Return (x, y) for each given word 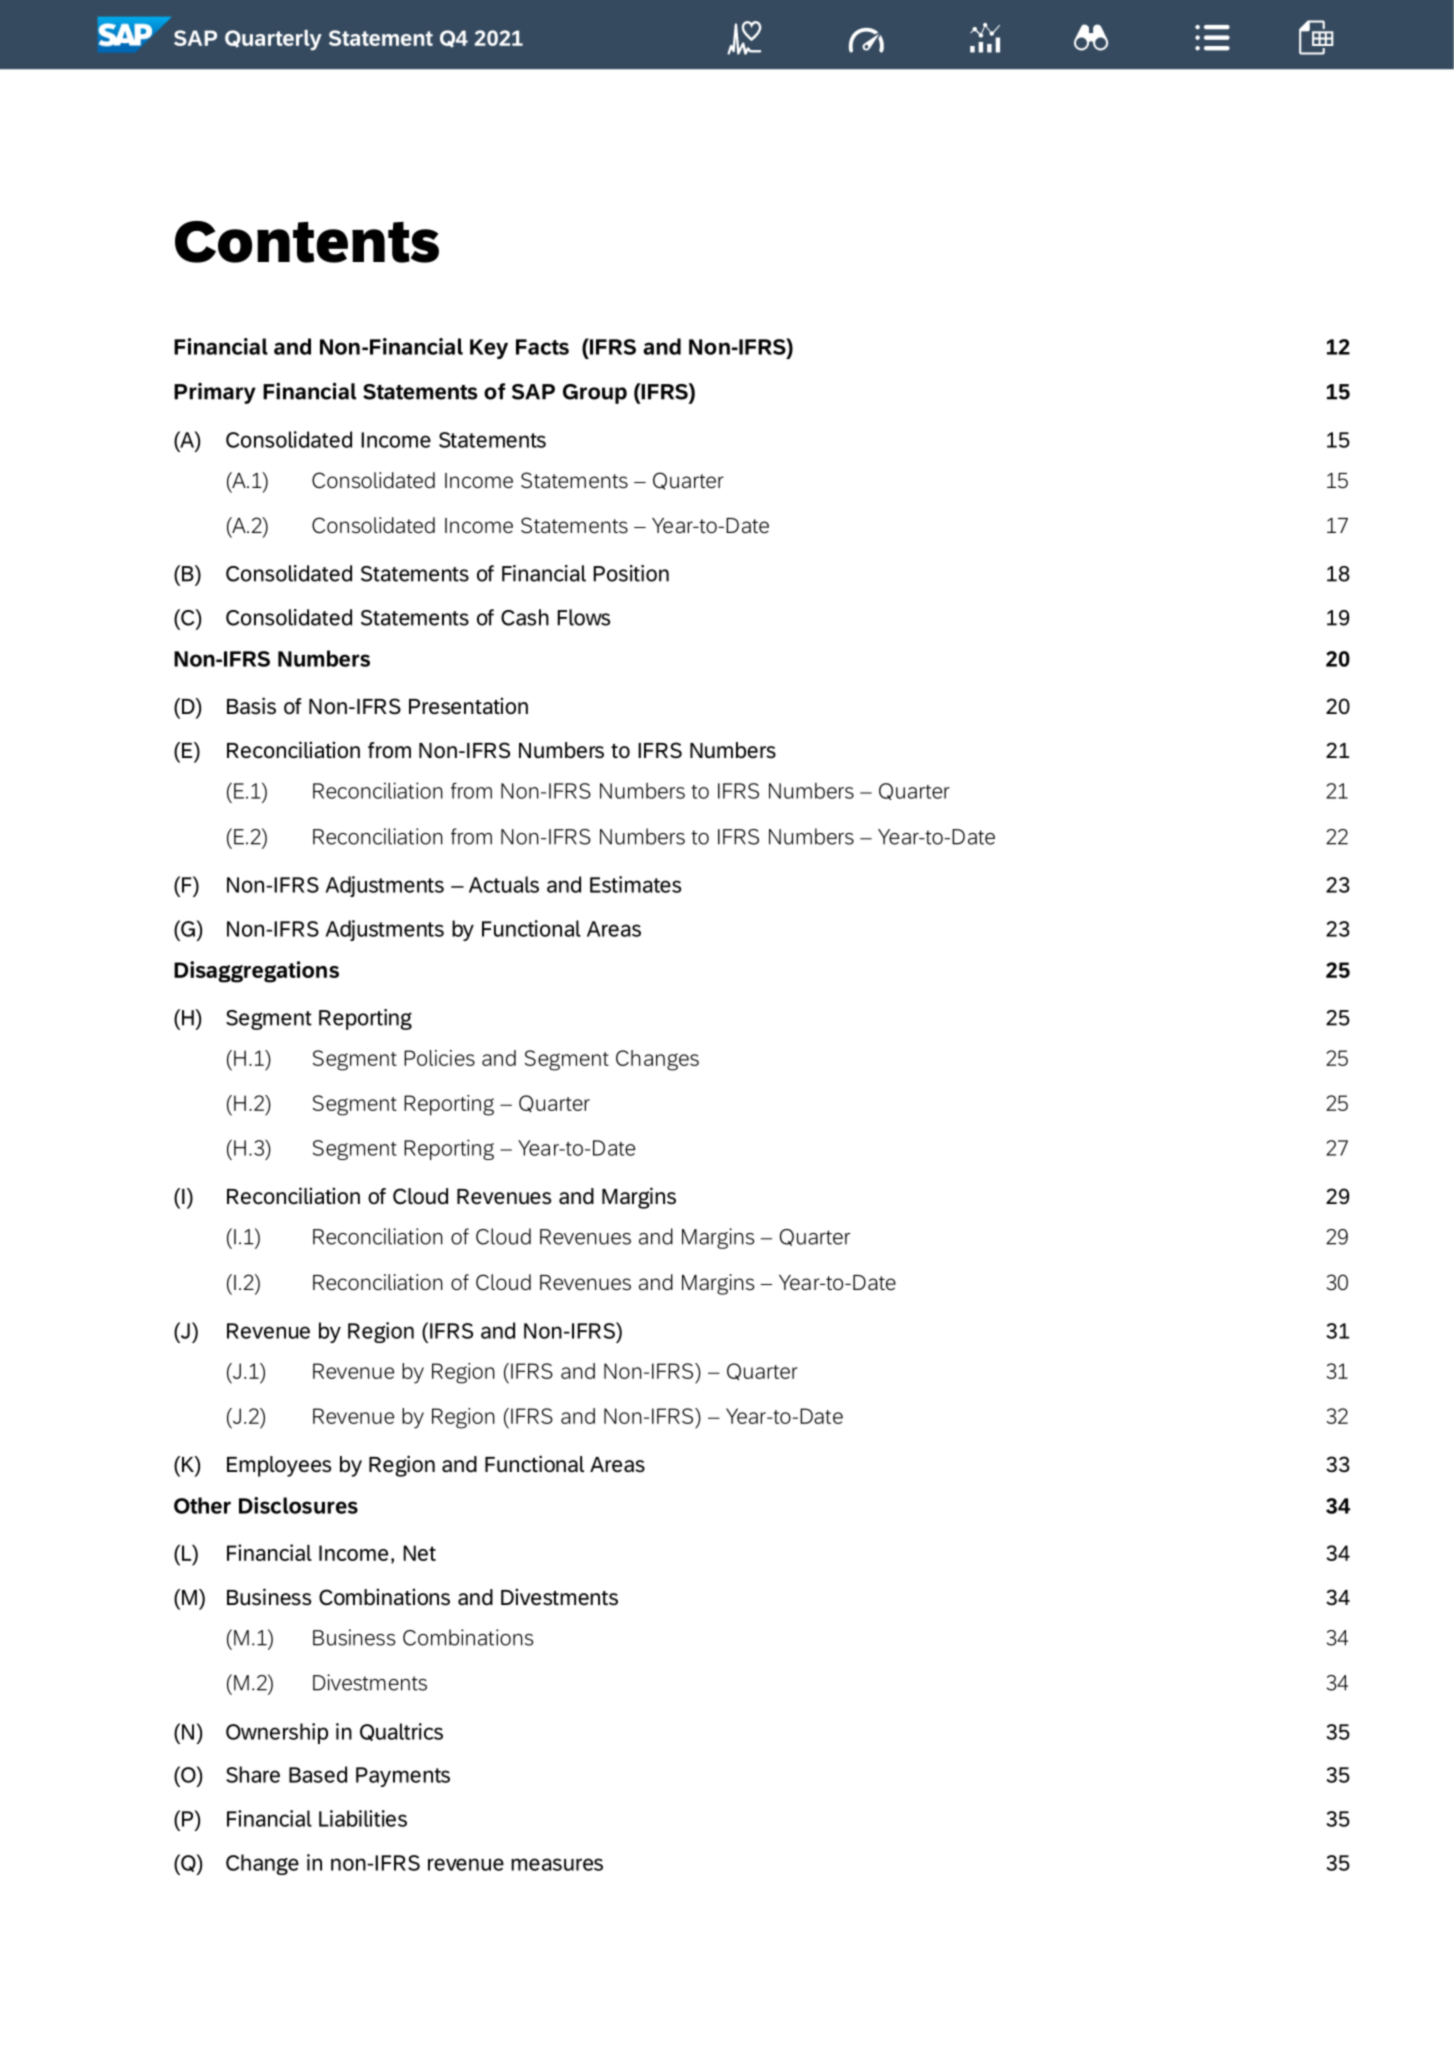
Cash (525, 617)
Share (253, 1774)
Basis (251, 706)
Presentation (468, 706)
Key (489, 349)
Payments (403, 1777)
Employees (279, 1466)
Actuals (504, 884)
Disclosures (298, 1505)
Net (419, 1553)
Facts (542, 347)
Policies (439, 1058)
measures (557, 1864)
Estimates (635, 884)
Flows (583, 617)
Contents (307, 242)
